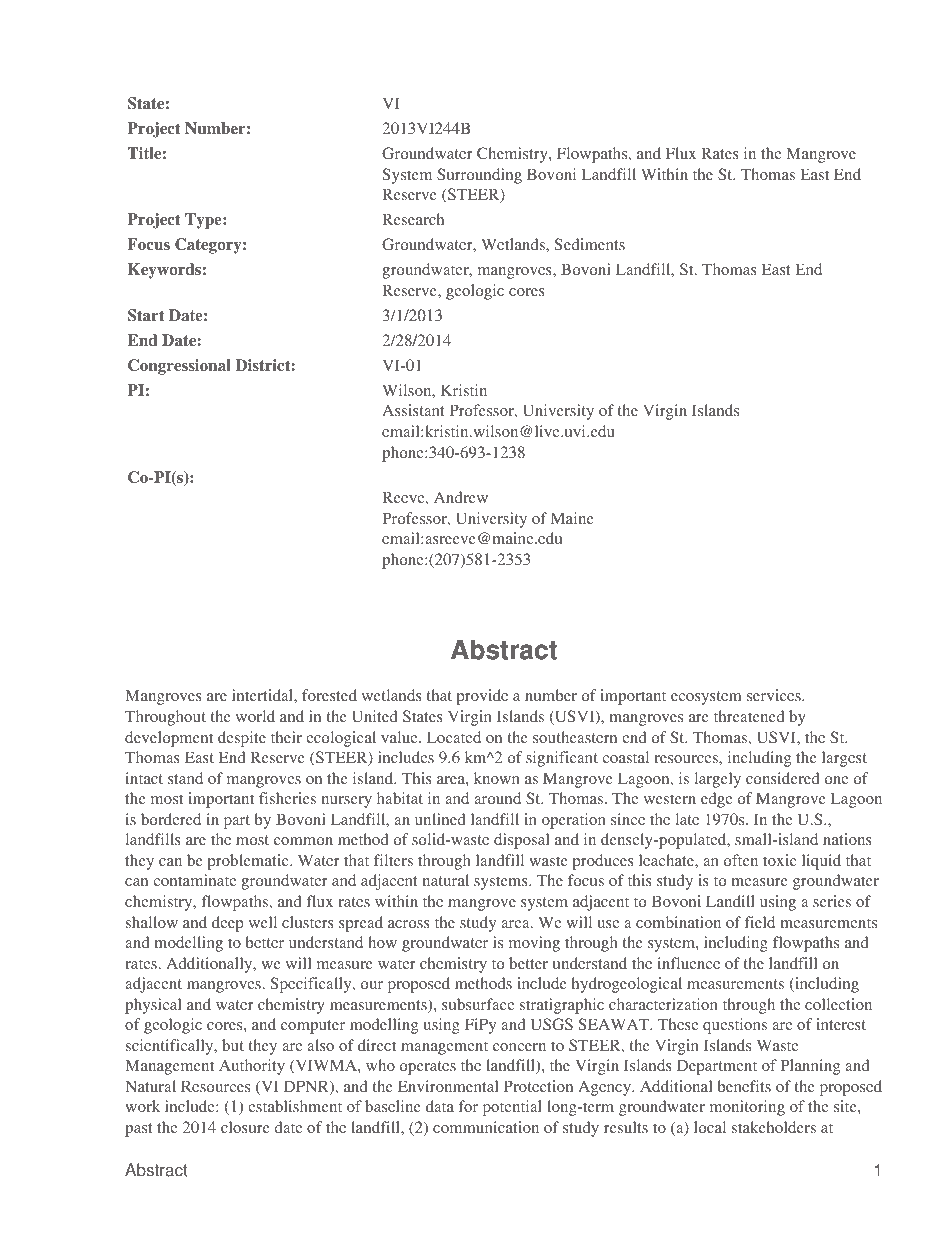  Describe the element at coordinates (204, 221) in the screenshot. I see `Type` at that location.
